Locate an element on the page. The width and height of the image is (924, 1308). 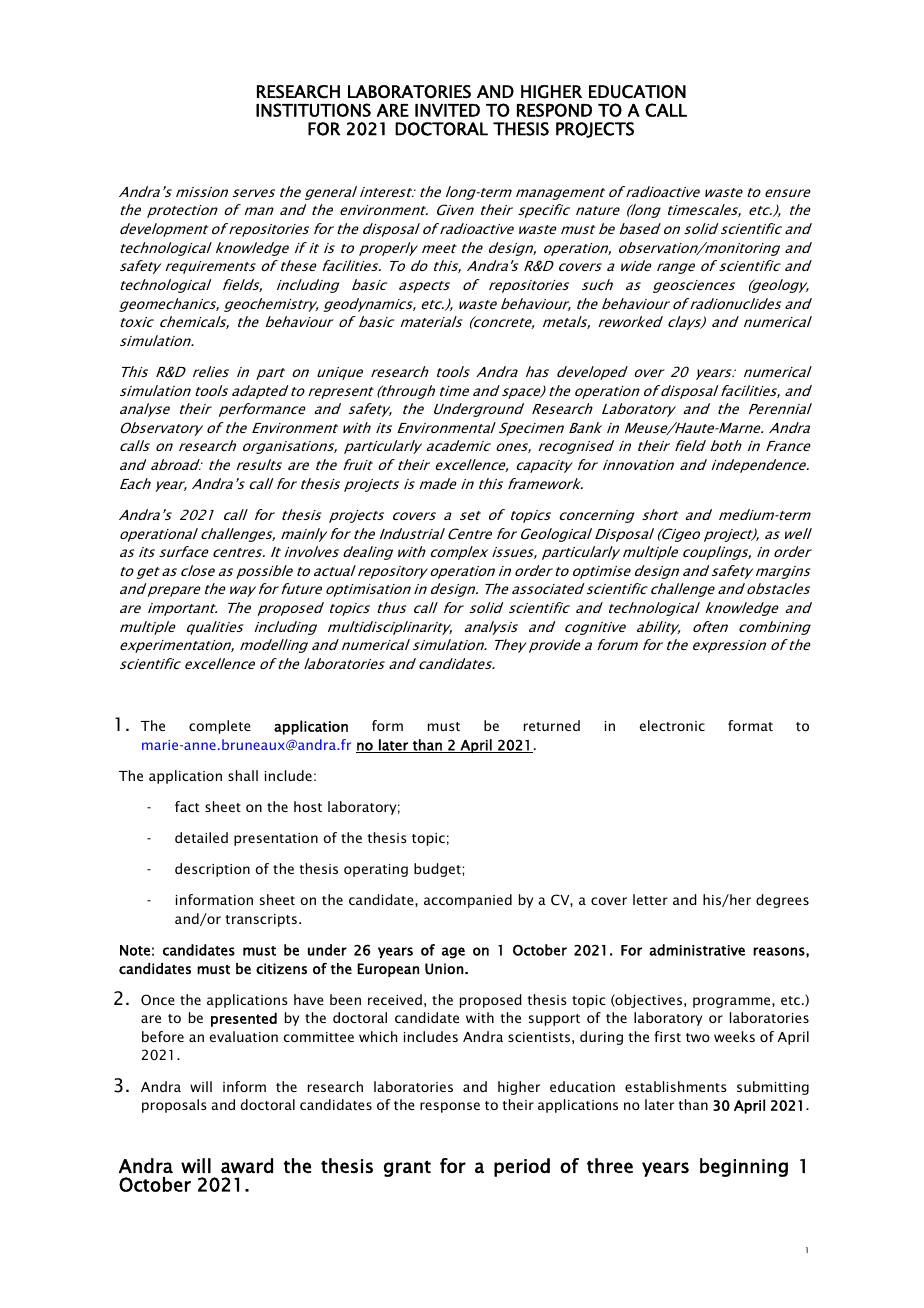
budget is located at coordinates (438, 870).
